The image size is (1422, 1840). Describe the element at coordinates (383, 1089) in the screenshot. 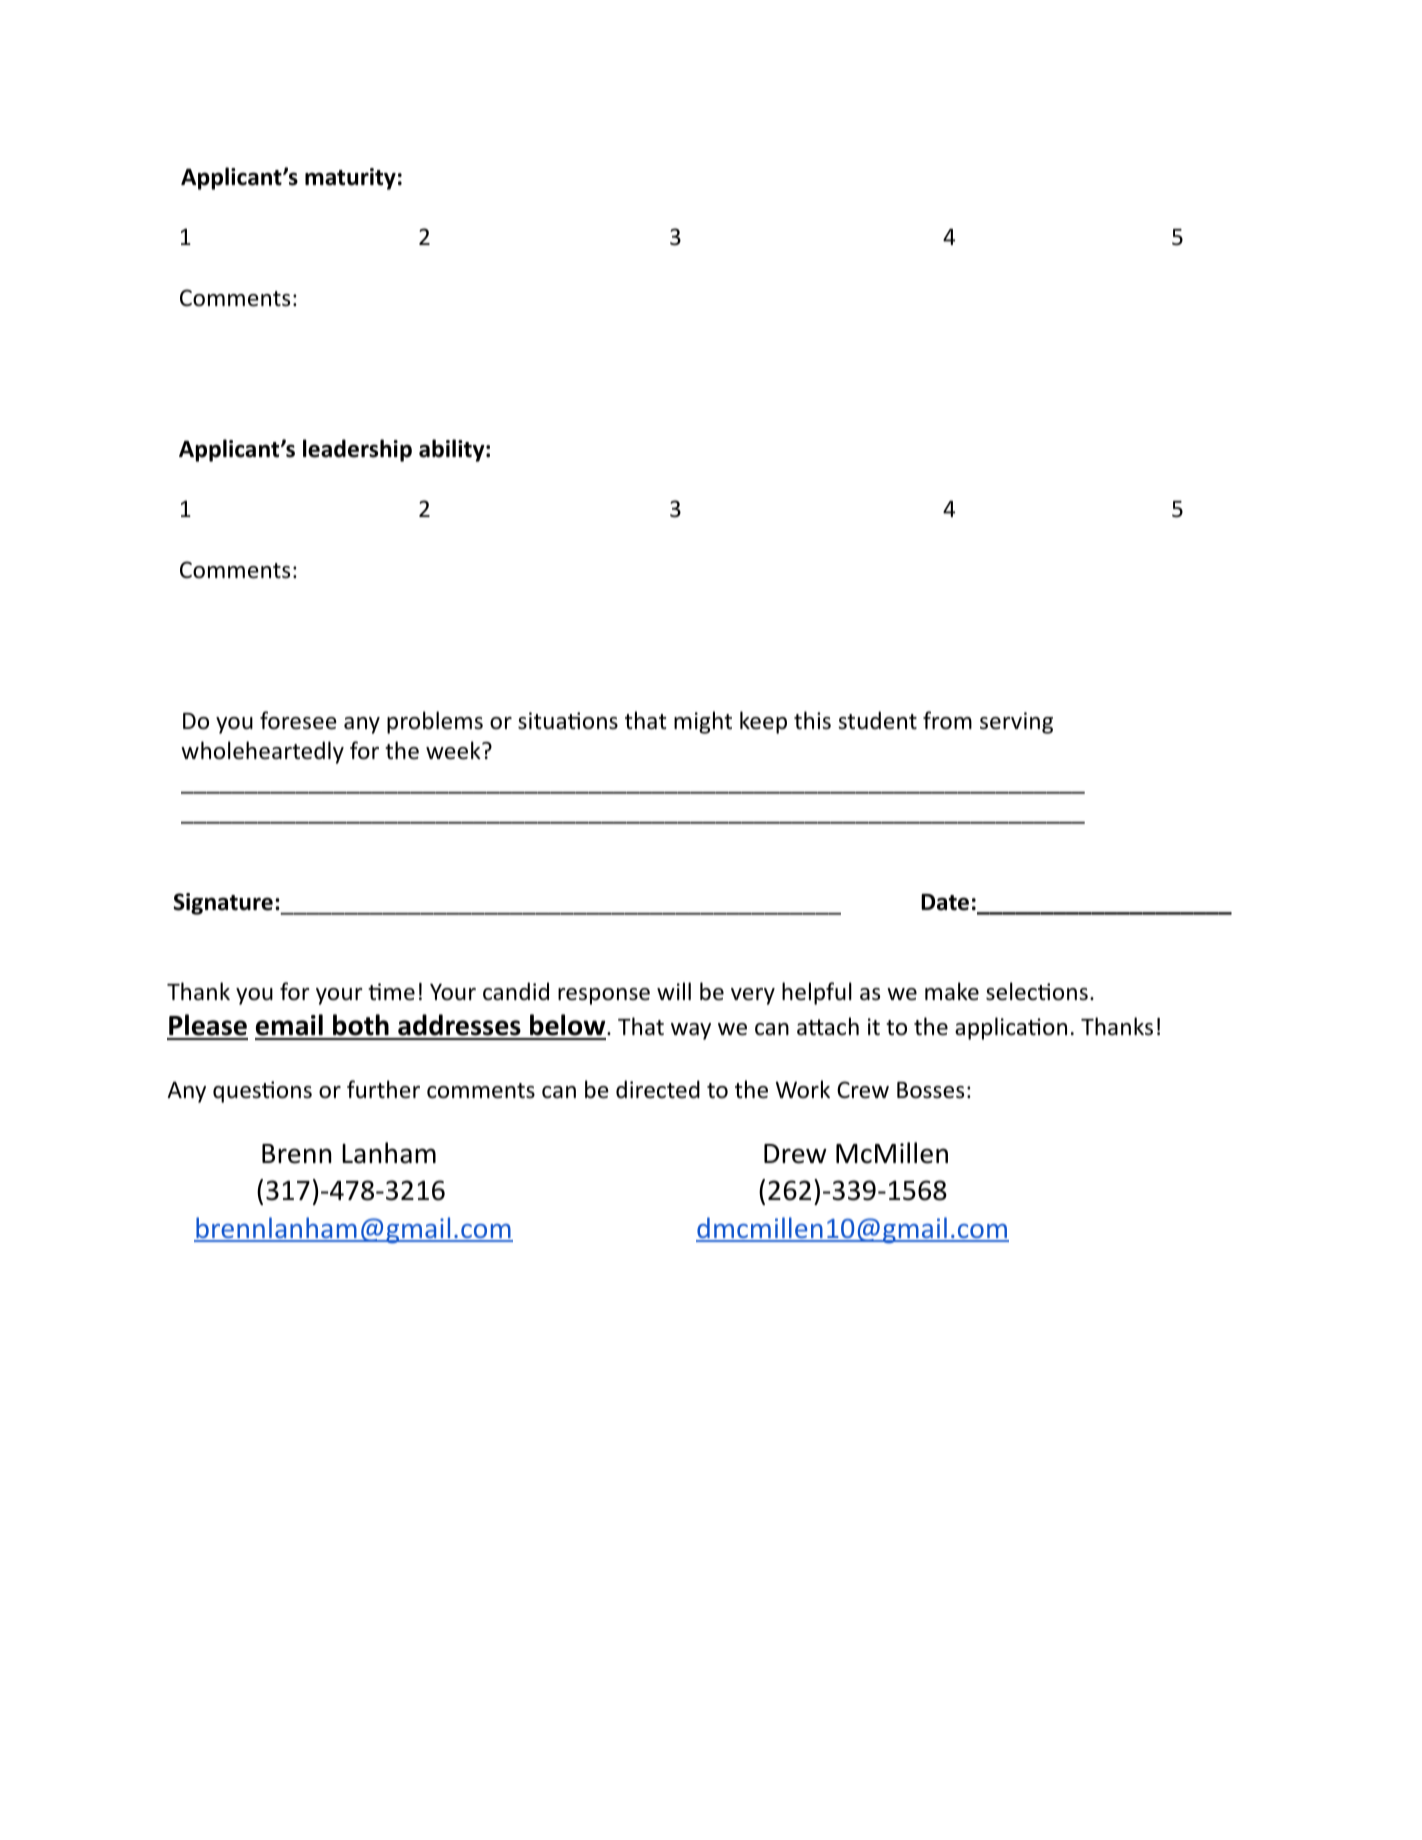

I see `further` at that location.
